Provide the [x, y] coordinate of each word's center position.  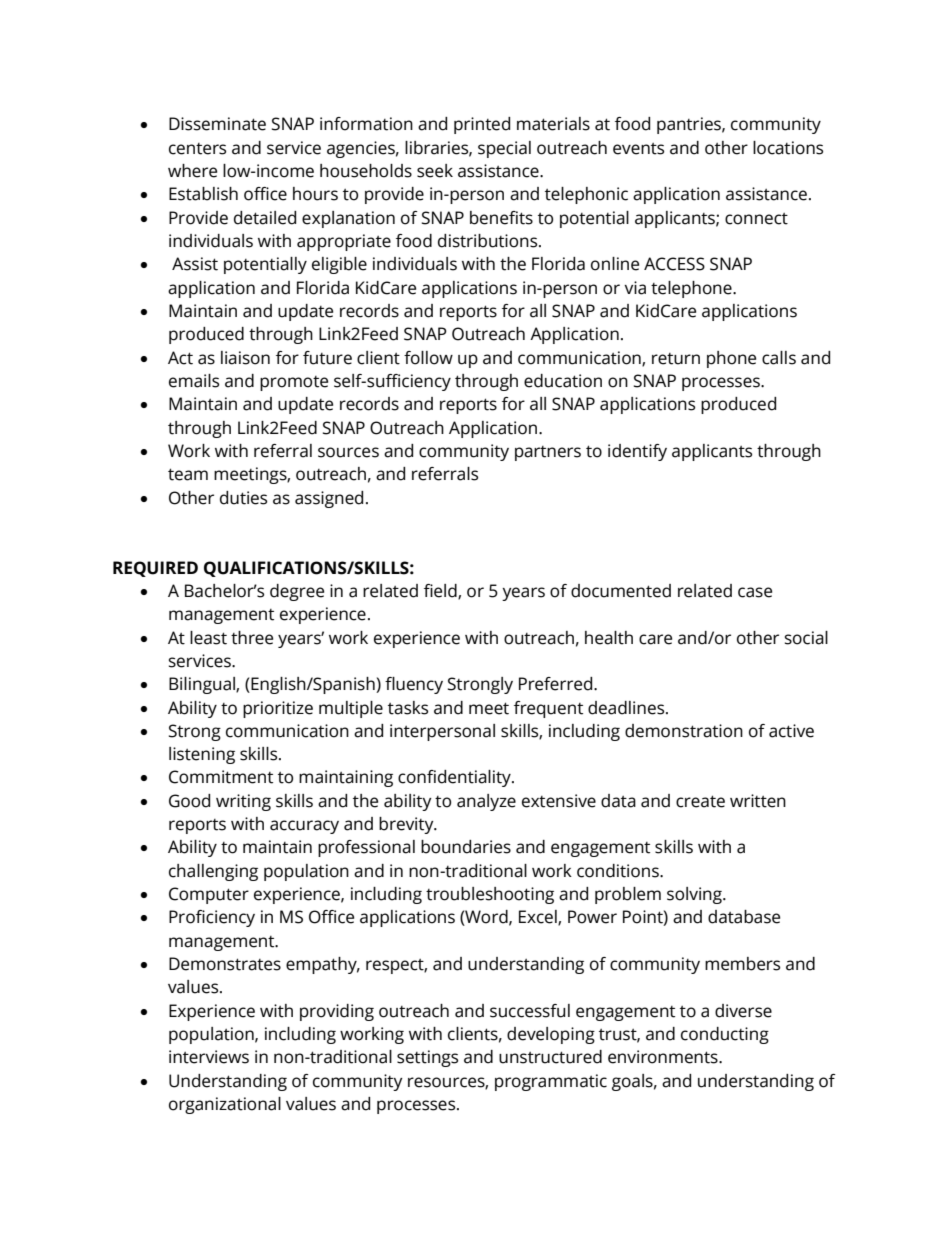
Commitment [221, 777]
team [188, 474]
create [700, 801]
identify [637, 452]
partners [548, 453]
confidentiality [455, 778]
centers [197, 149]
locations [788, 148]
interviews [209, 1057]
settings [427, 1058]
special [504, 149]
